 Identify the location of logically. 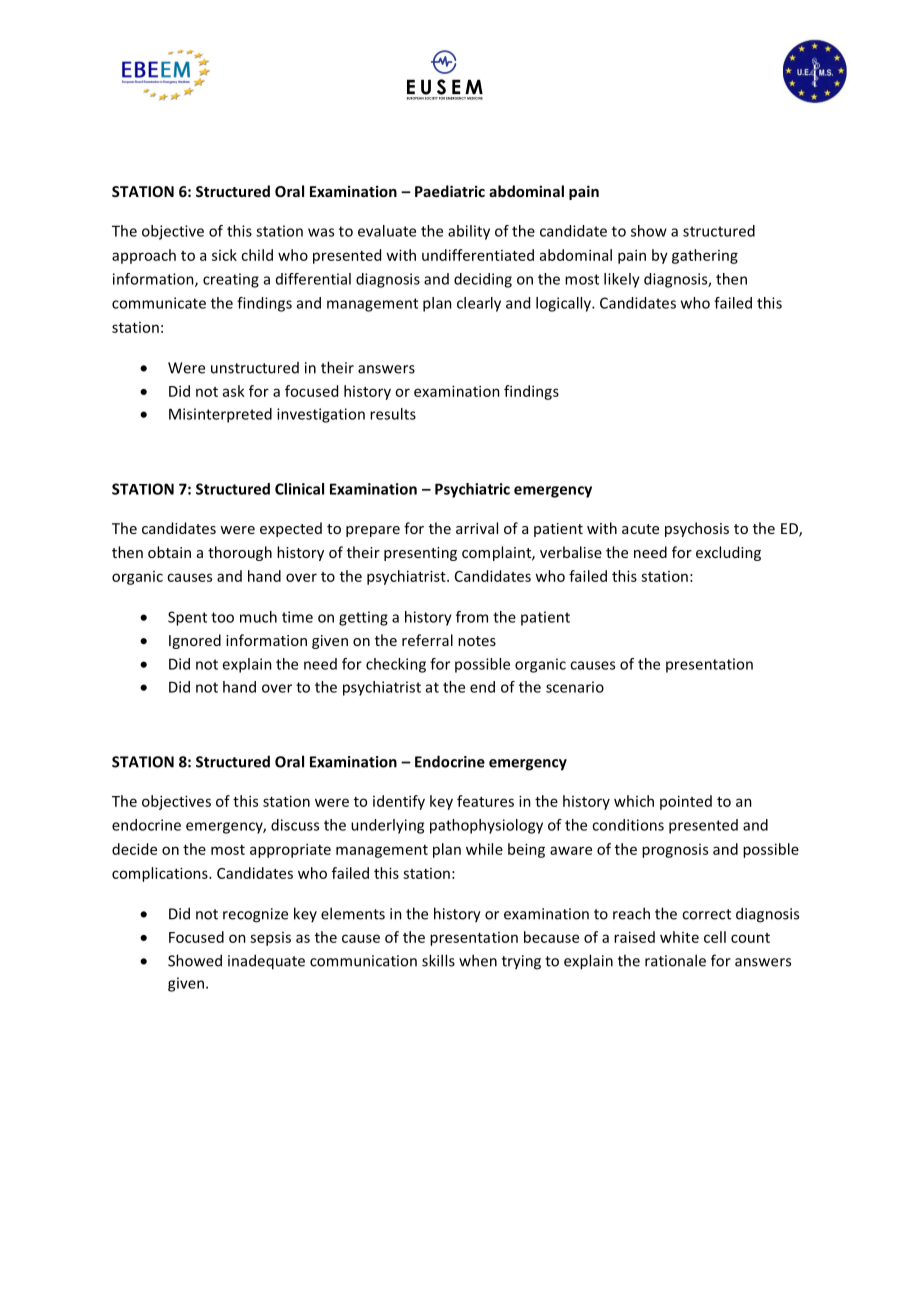
(564, 304).
